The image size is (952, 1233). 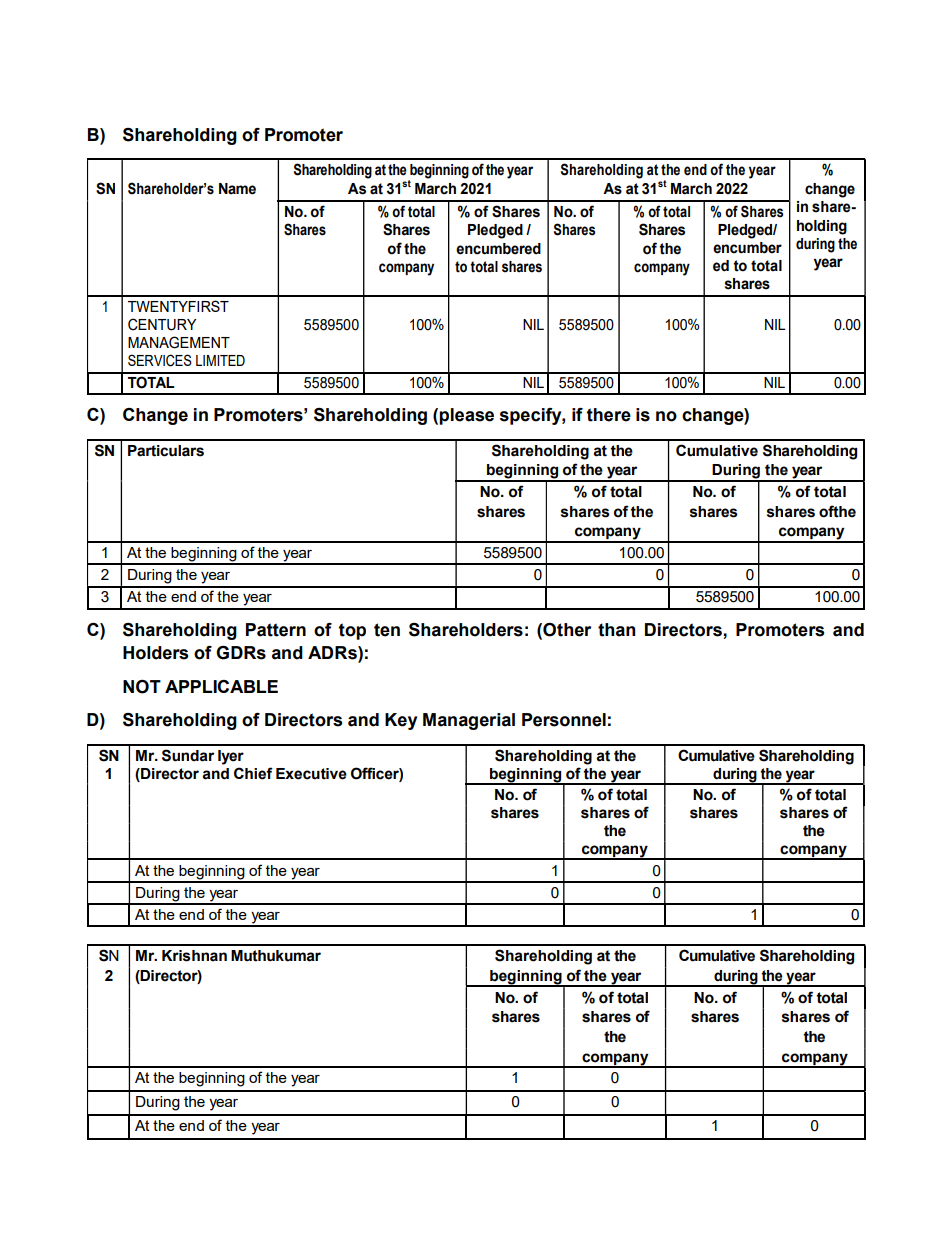 I want to click on Managerial, so click(x=469, y=721).
